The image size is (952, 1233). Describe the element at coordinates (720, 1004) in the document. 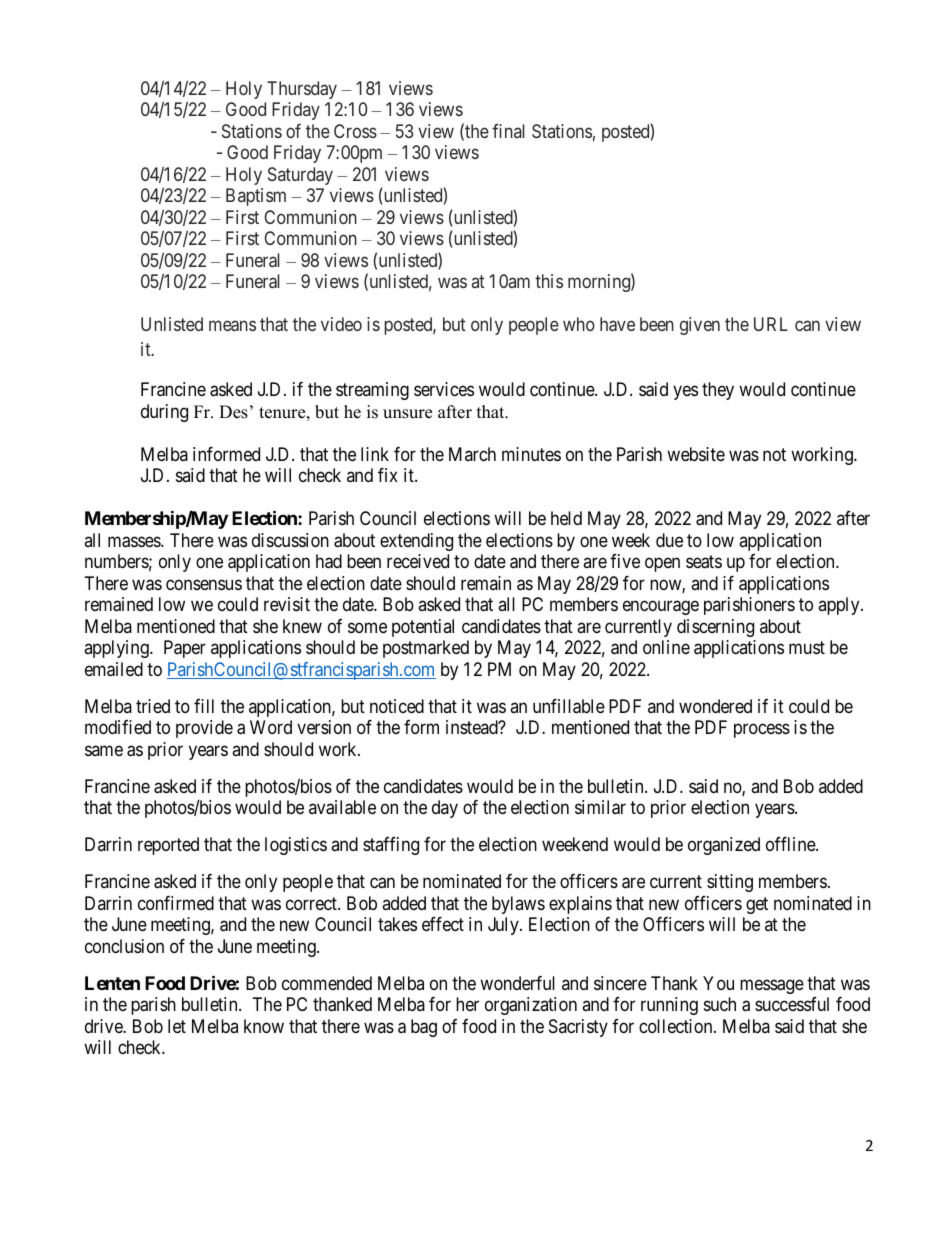

I see `such` at that location.
